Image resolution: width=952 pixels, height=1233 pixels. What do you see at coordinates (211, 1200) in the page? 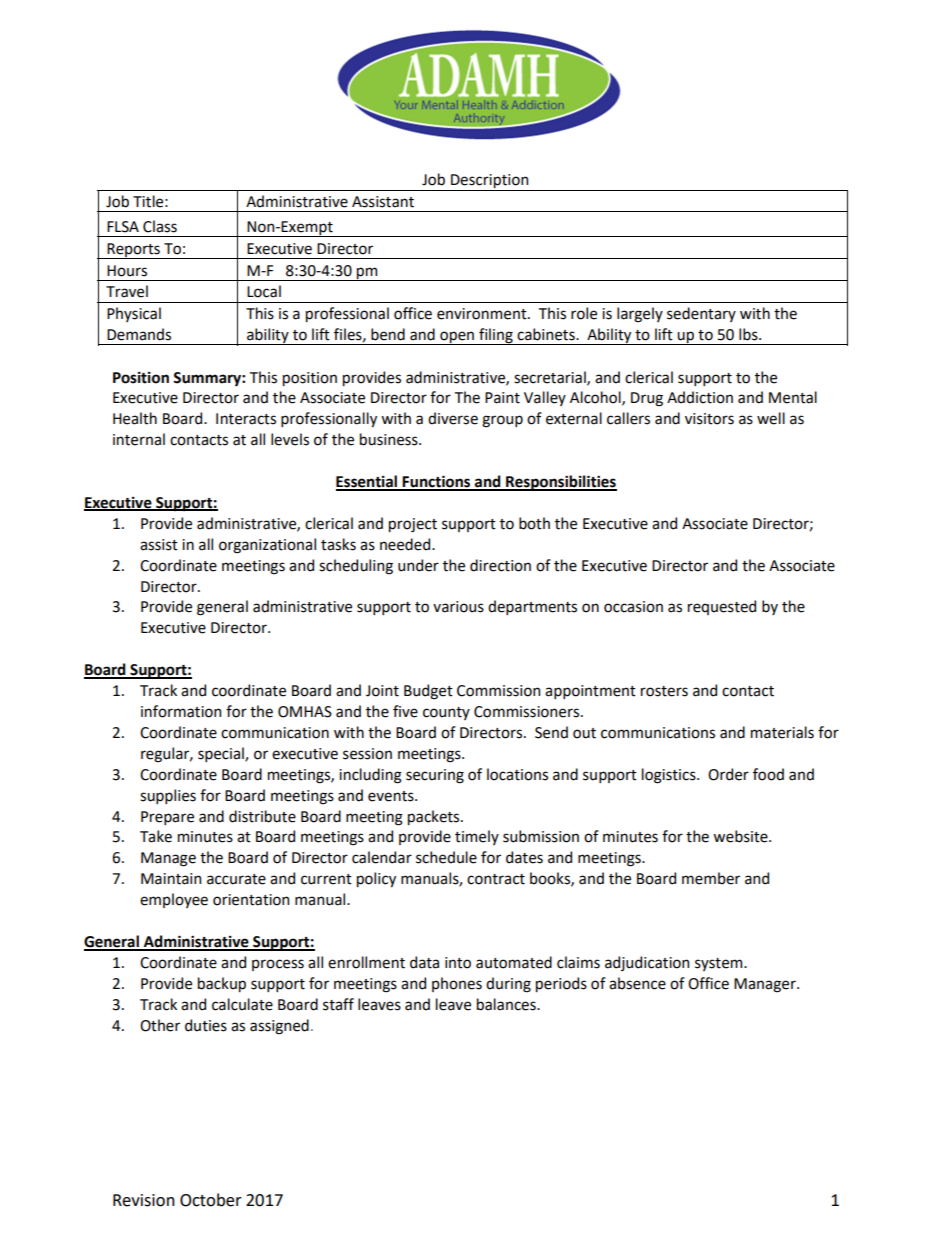
I see `October` at bounding box center [211, 1200].
